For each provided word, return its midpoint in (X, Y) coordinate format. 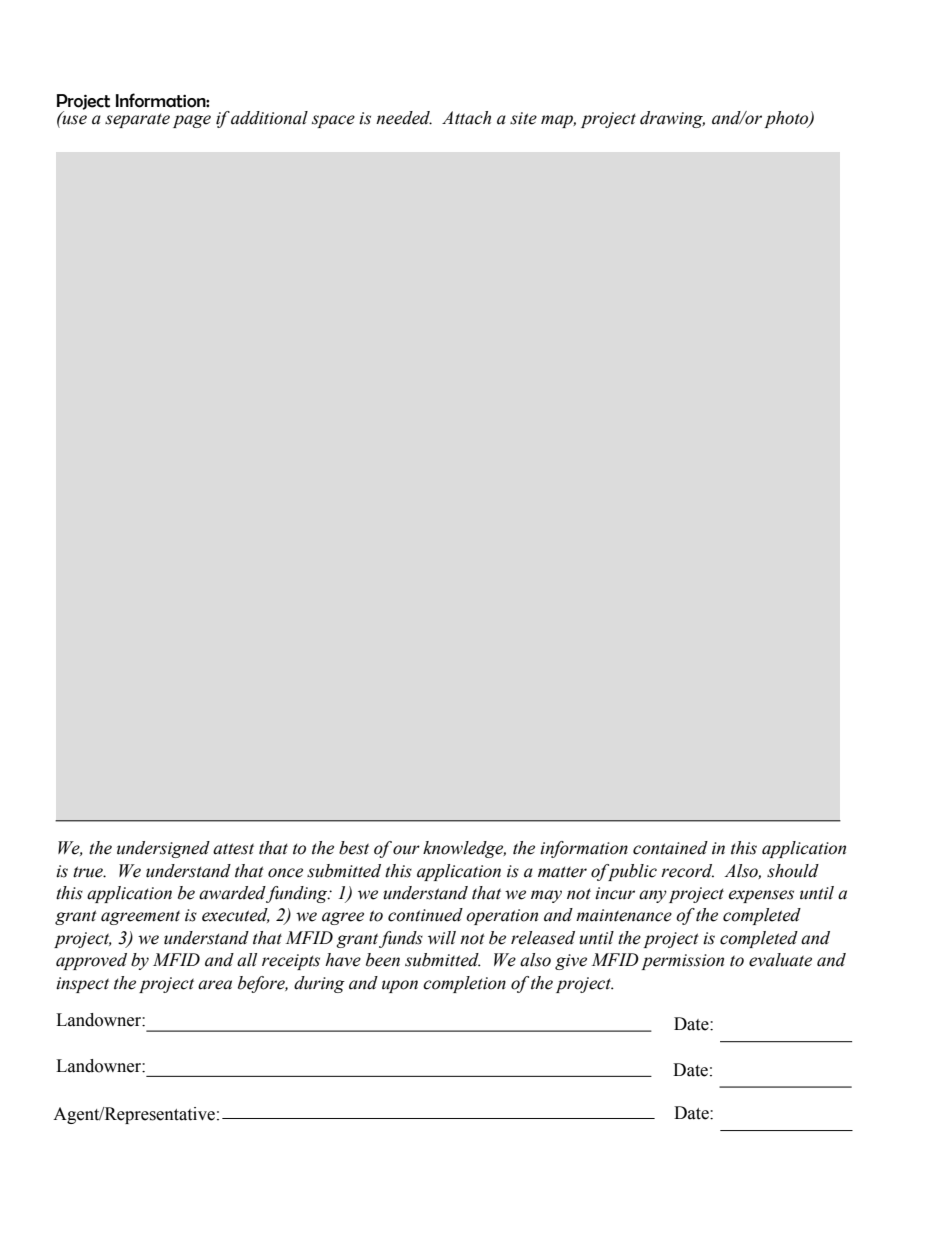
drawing (672, 119)
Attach (466, 118)
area (215, 985)
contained (670, 848)
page (192, 121)
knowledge (464, 849)
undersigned (163, 849)
